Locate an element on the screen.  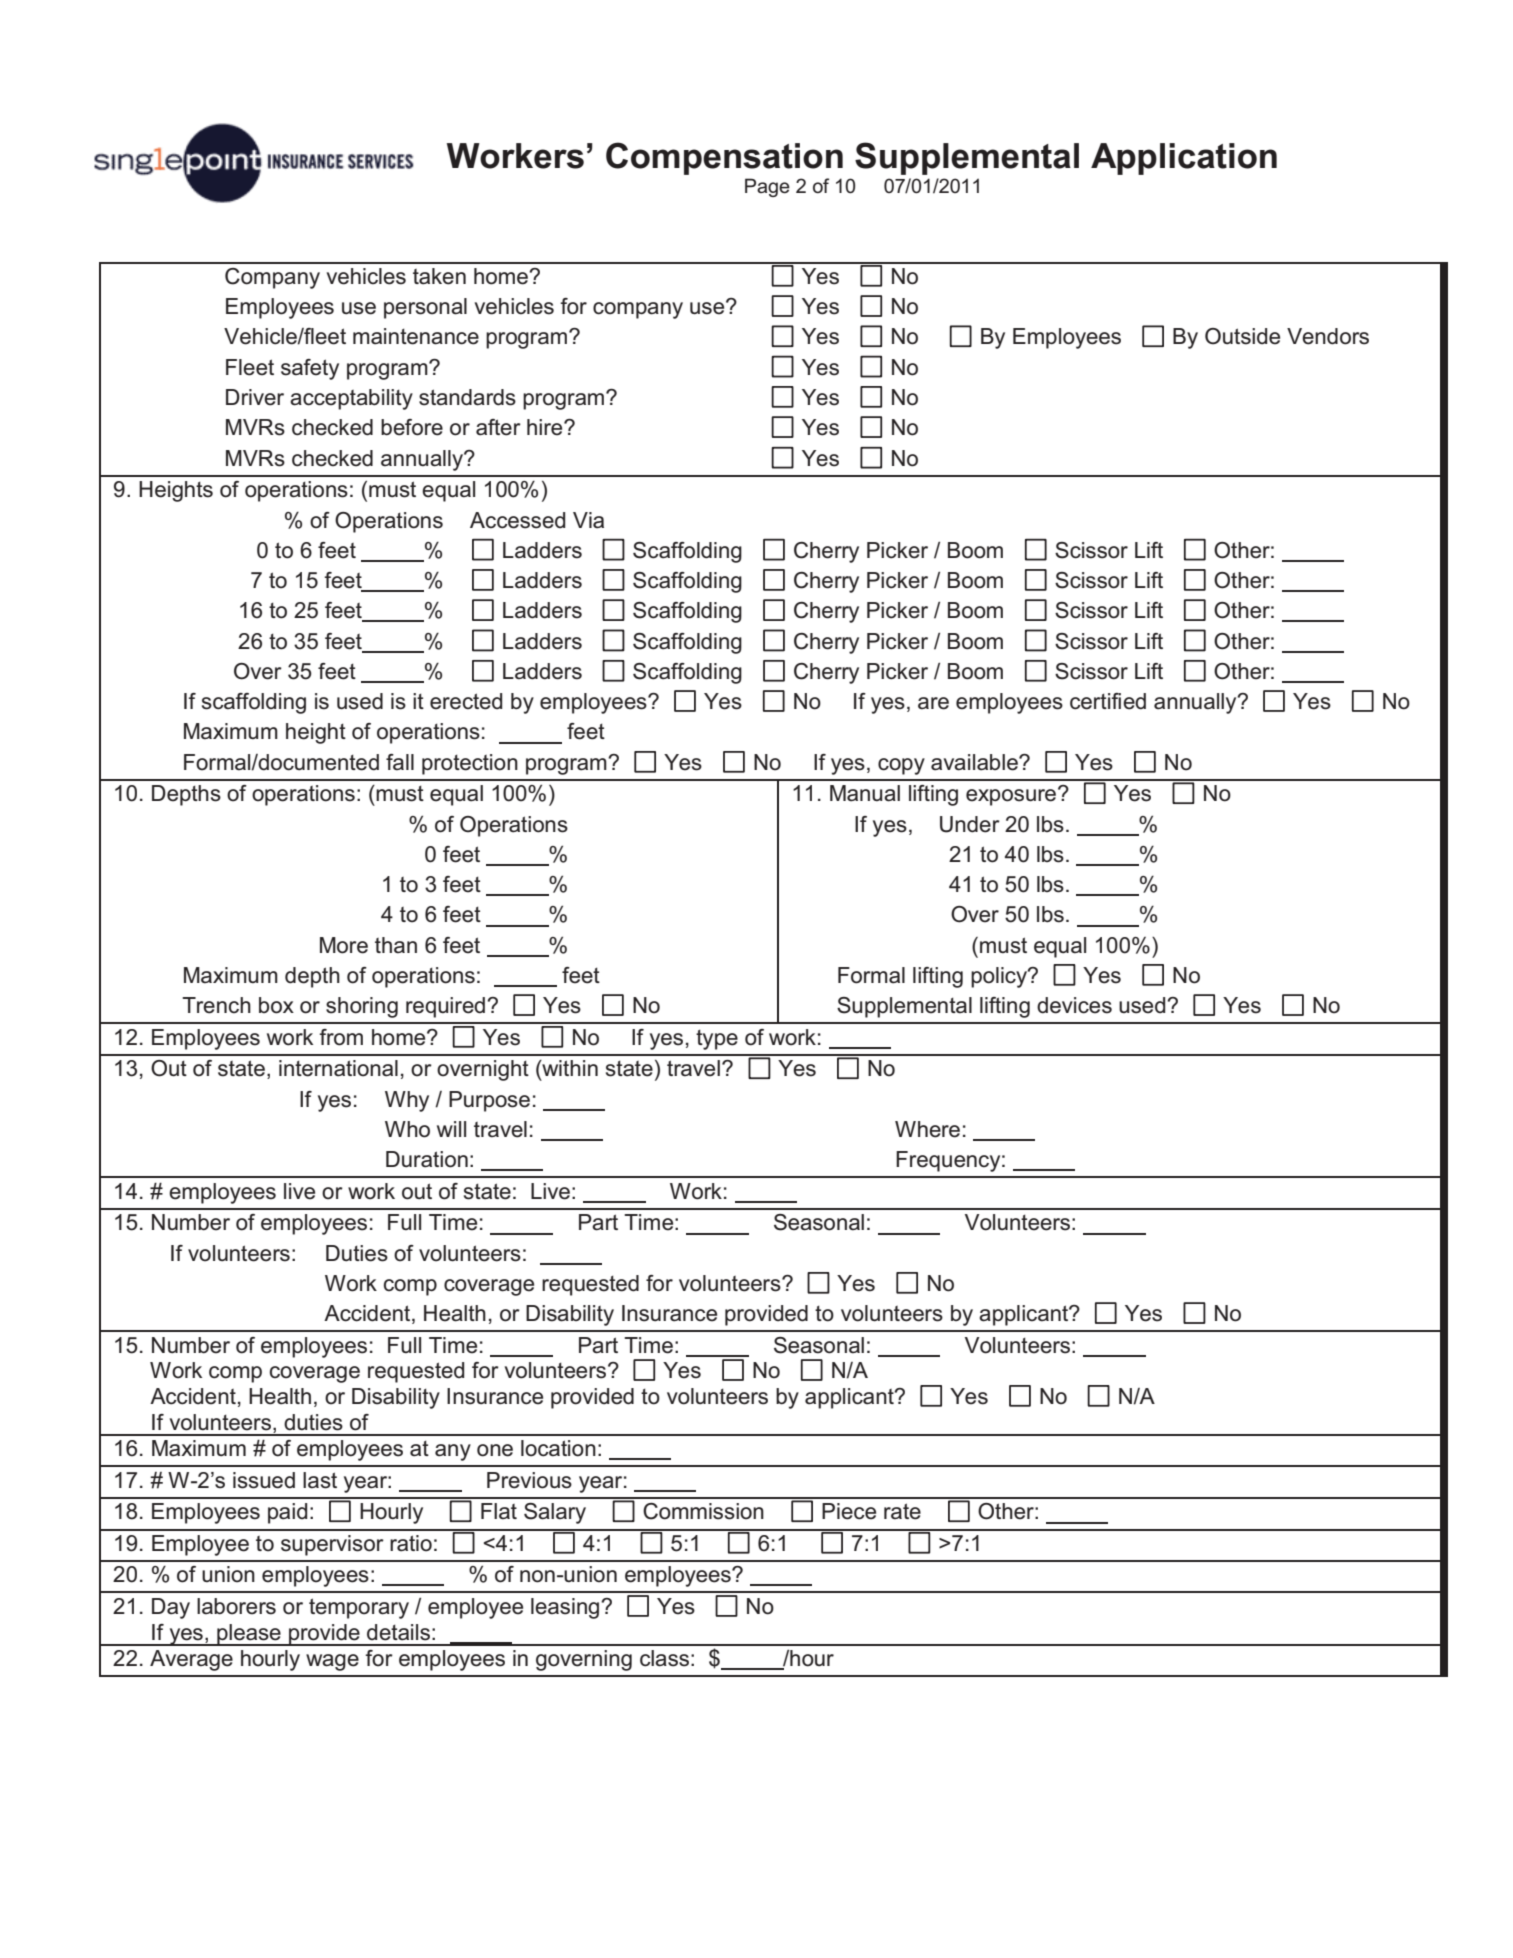
type is located at coordinates (717, 1040).
